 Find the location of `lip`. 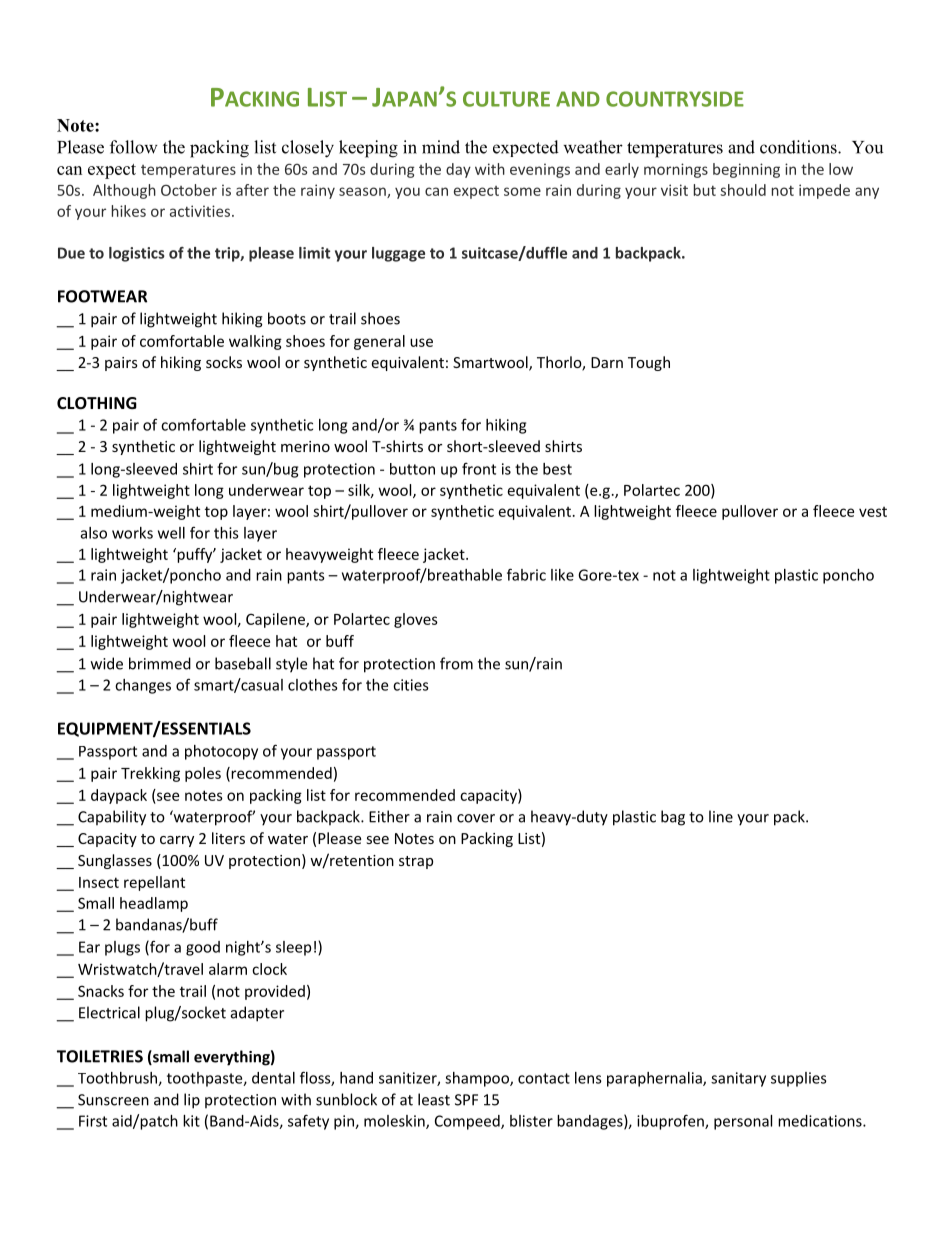

lip is located at coordinates (192, 1101).
